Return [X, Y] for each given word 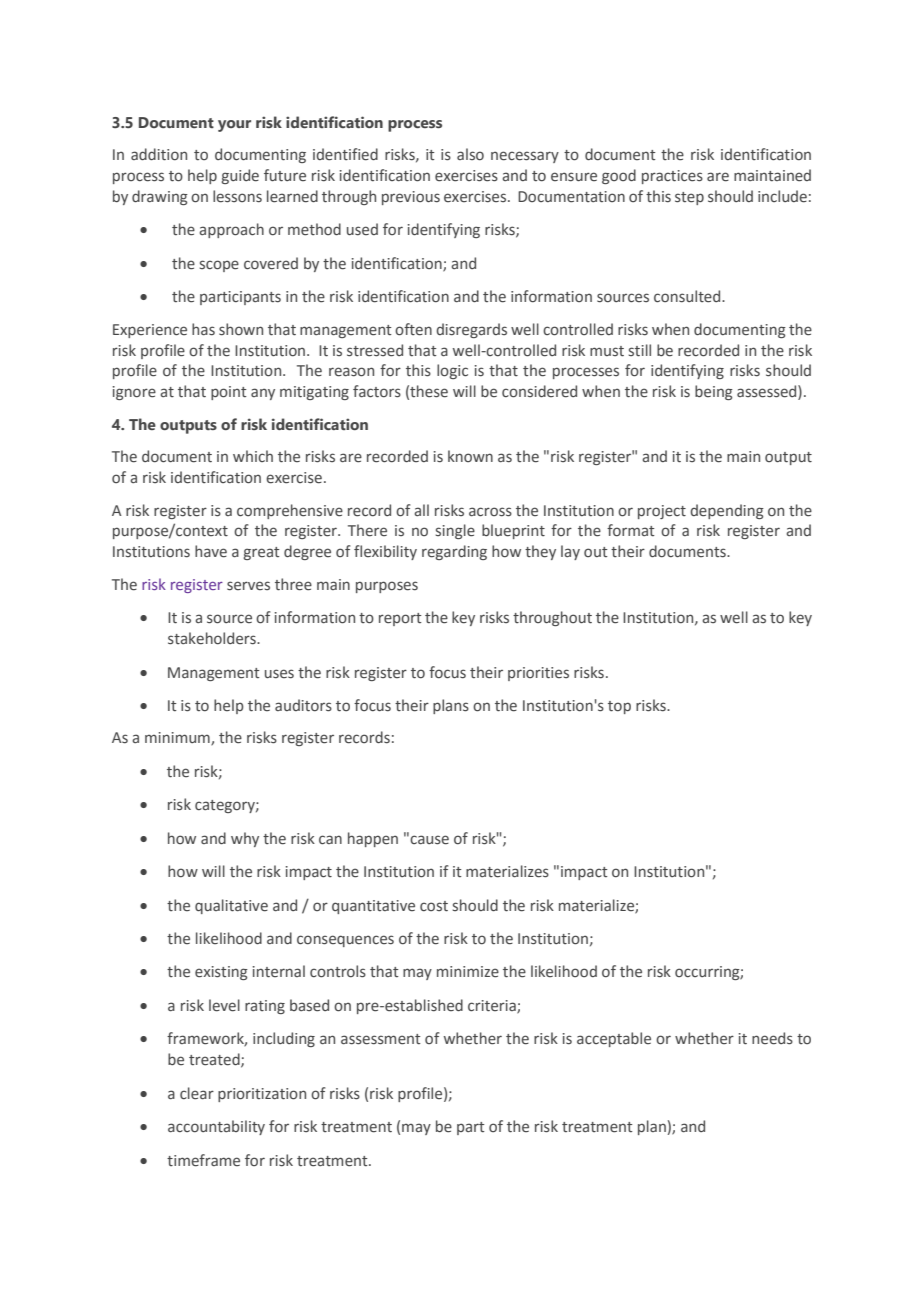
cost [434, 906]
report [400, 619]
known [470, 456]
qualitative [231, 906]
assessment [380, 1039]
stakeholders [213, 638]
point [228, 393]
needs [772, 1038]
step [689, 198]
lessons [237, 196]
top [619, 707]
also [470, 154]
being [714, 392]
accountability [216, 1127]
